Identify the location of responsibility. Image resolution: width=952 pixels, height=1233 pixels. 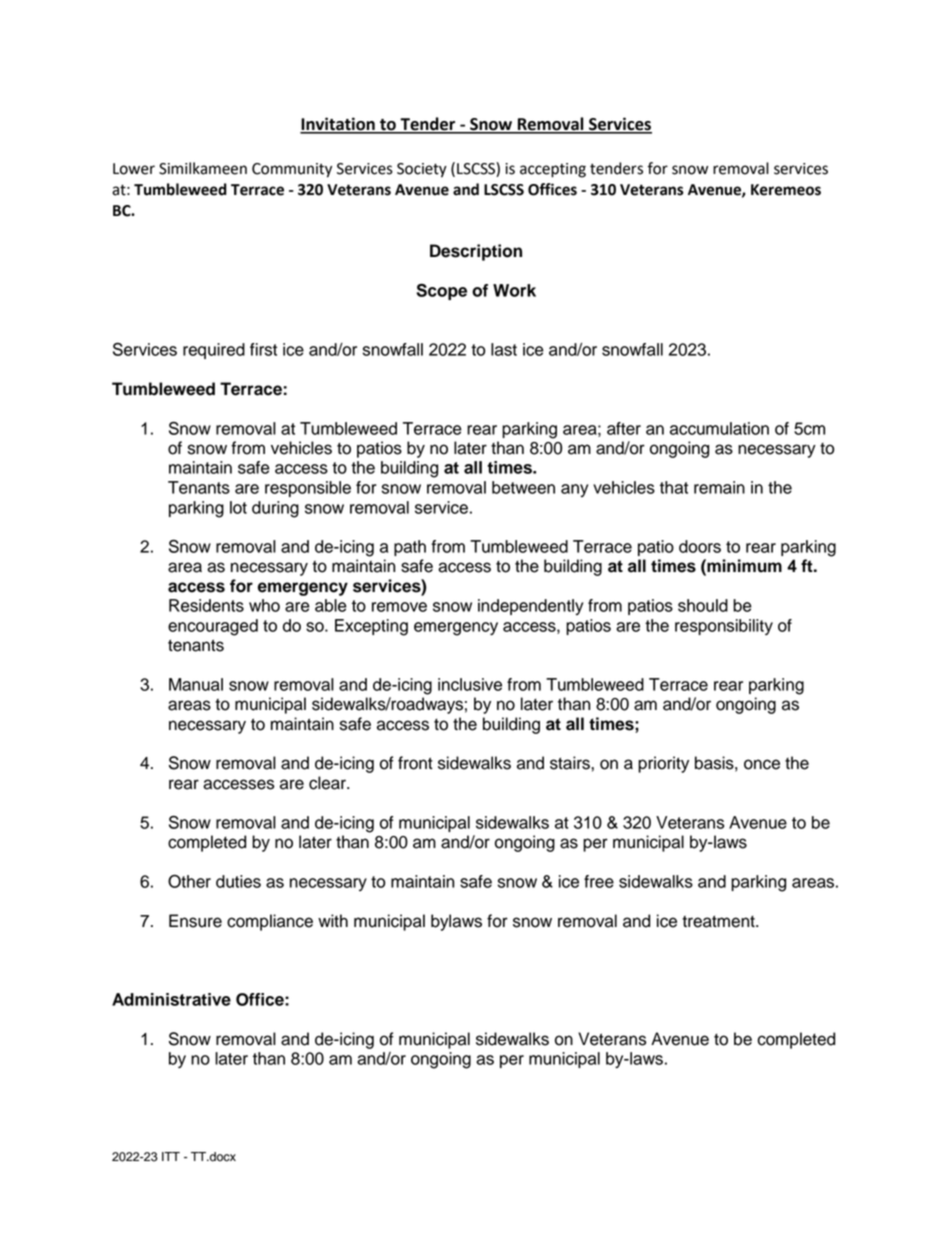
(724, 627).
